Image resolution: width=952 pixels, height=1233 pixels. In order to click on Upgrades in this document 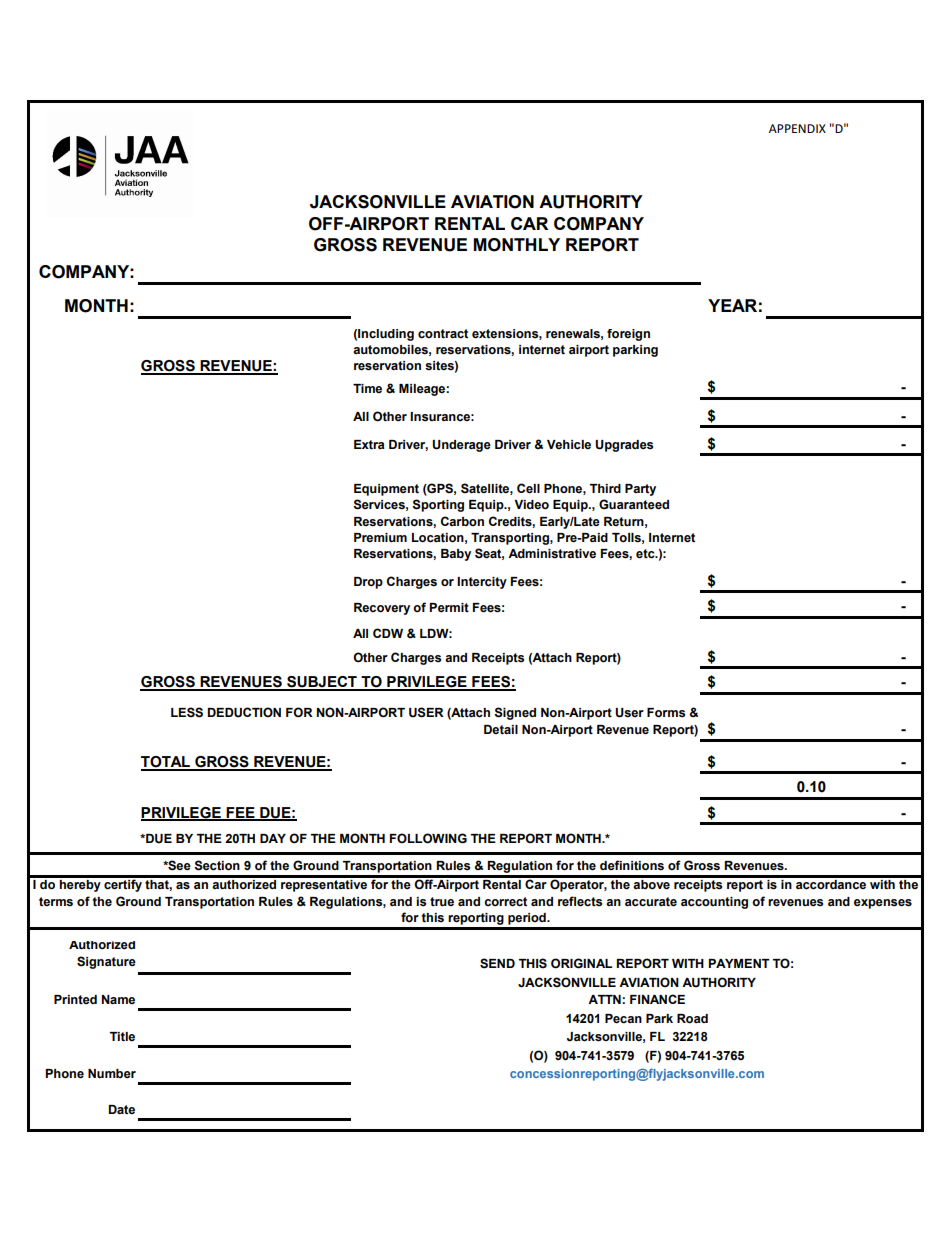, I will do `click(624, 446)`.
